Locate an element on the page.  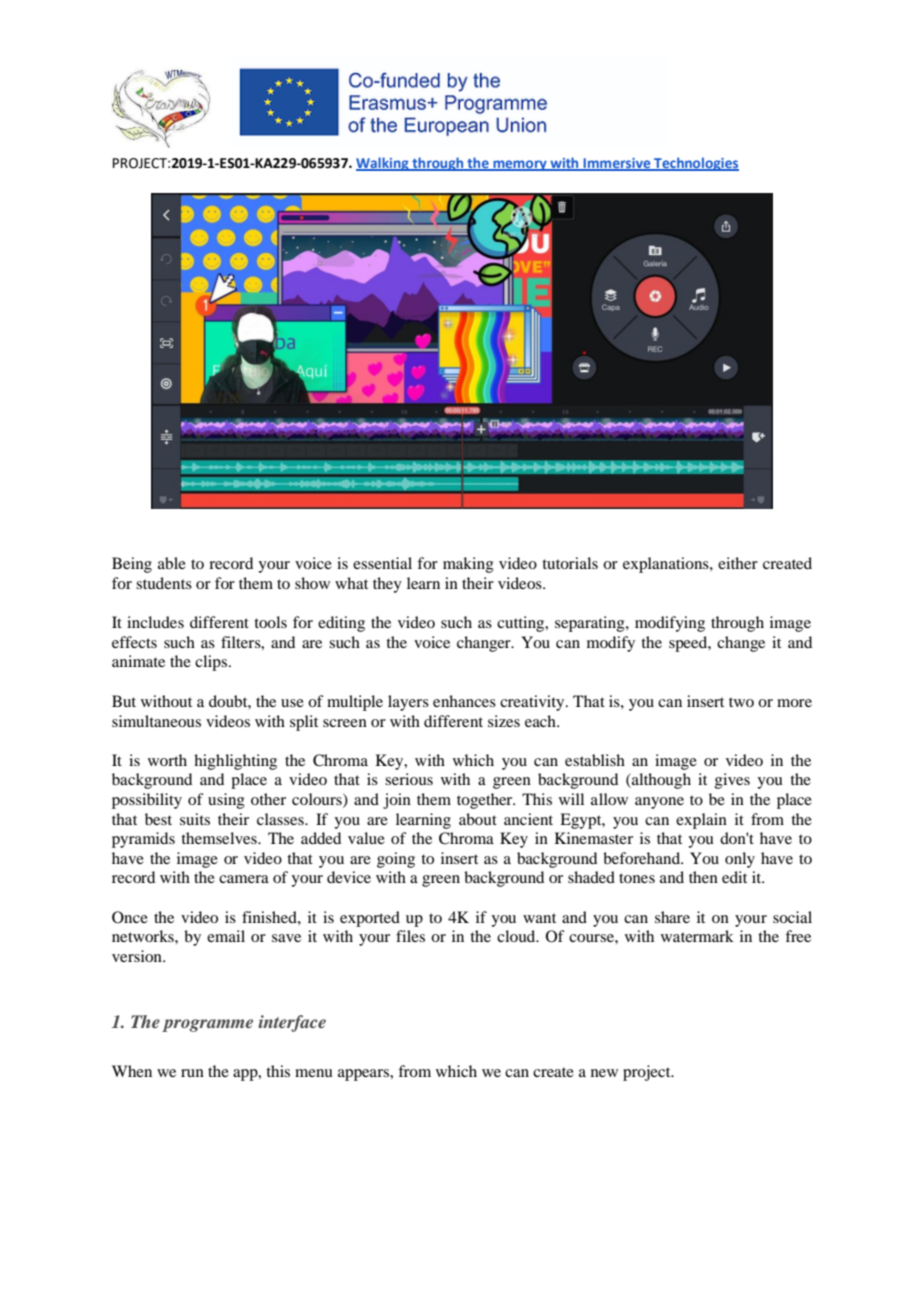
programme is located at coordinates (207, 1025).
